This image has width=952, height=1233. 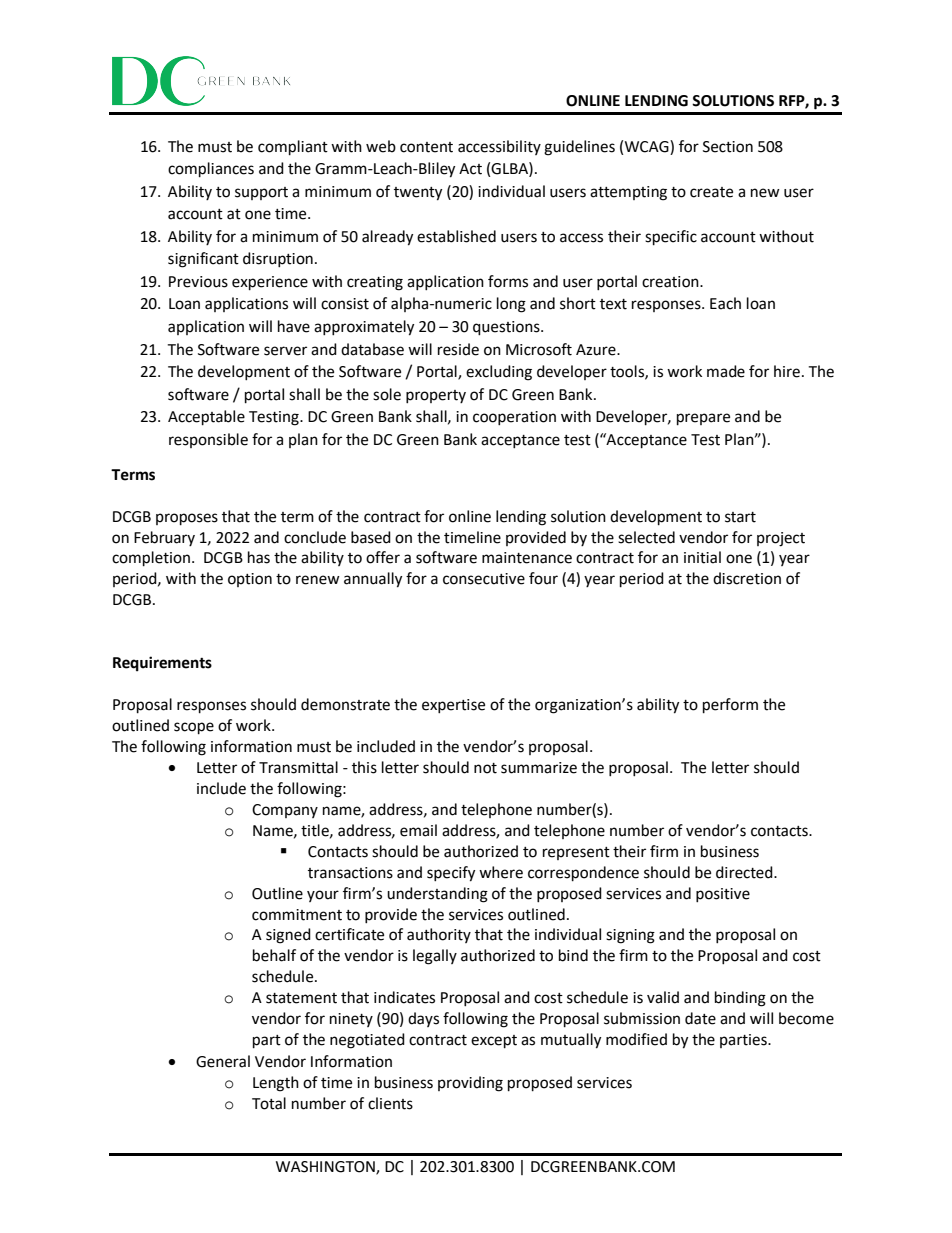 I want to click on where, so click(x=501, y=872).
